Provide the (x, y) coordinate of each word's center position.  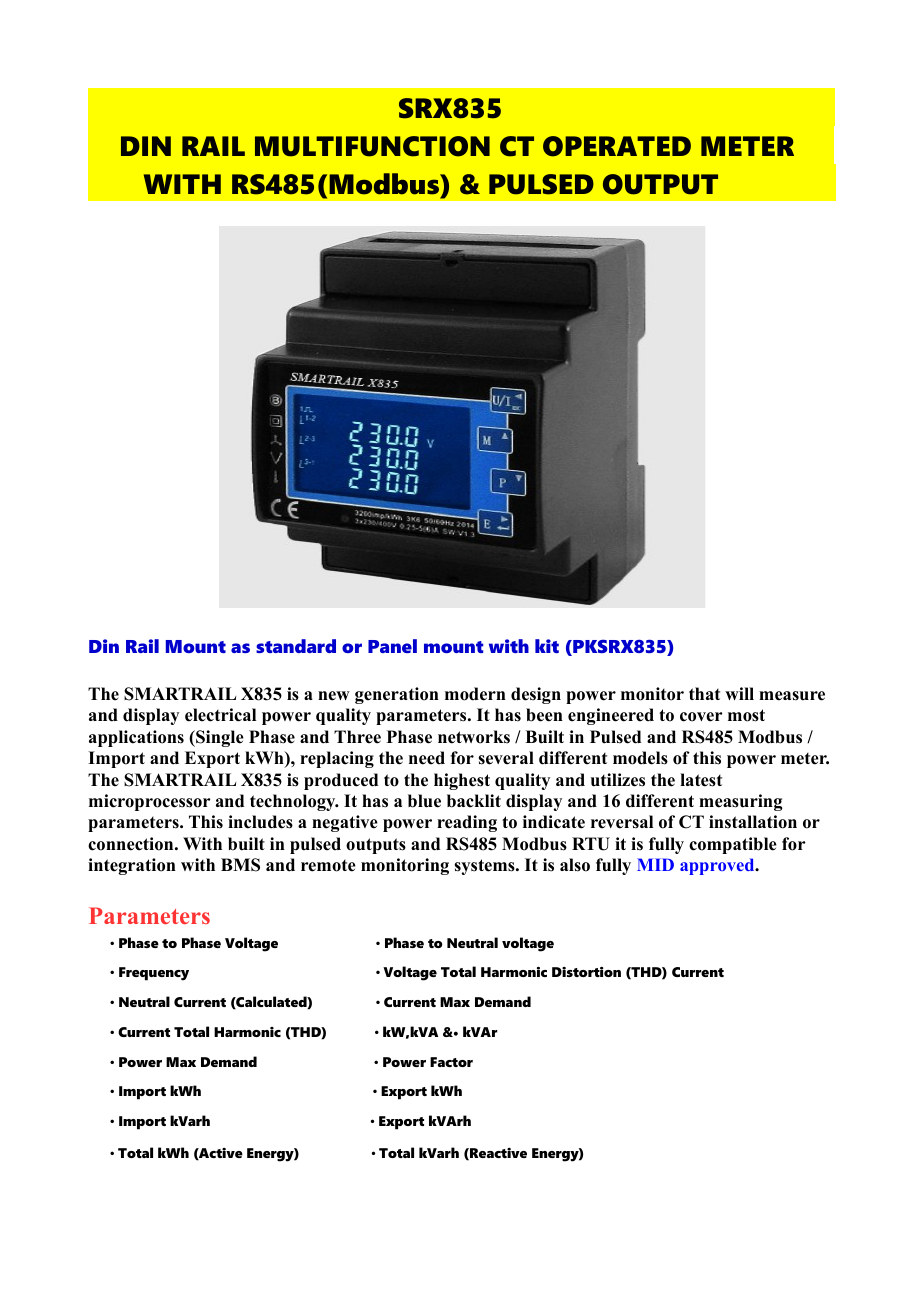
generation (397, 695)
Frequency (154, 974)
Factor (451, 1062)
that (704, 693)
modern (475, 694)
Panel (392, 646)
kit (547, 646)
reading (467, 823)
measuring (740, 802)
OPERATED (617, 146)
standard (296, 646)
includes (260, 822)
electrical (220, 715)
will (739, 693)
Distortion (586, 972)
